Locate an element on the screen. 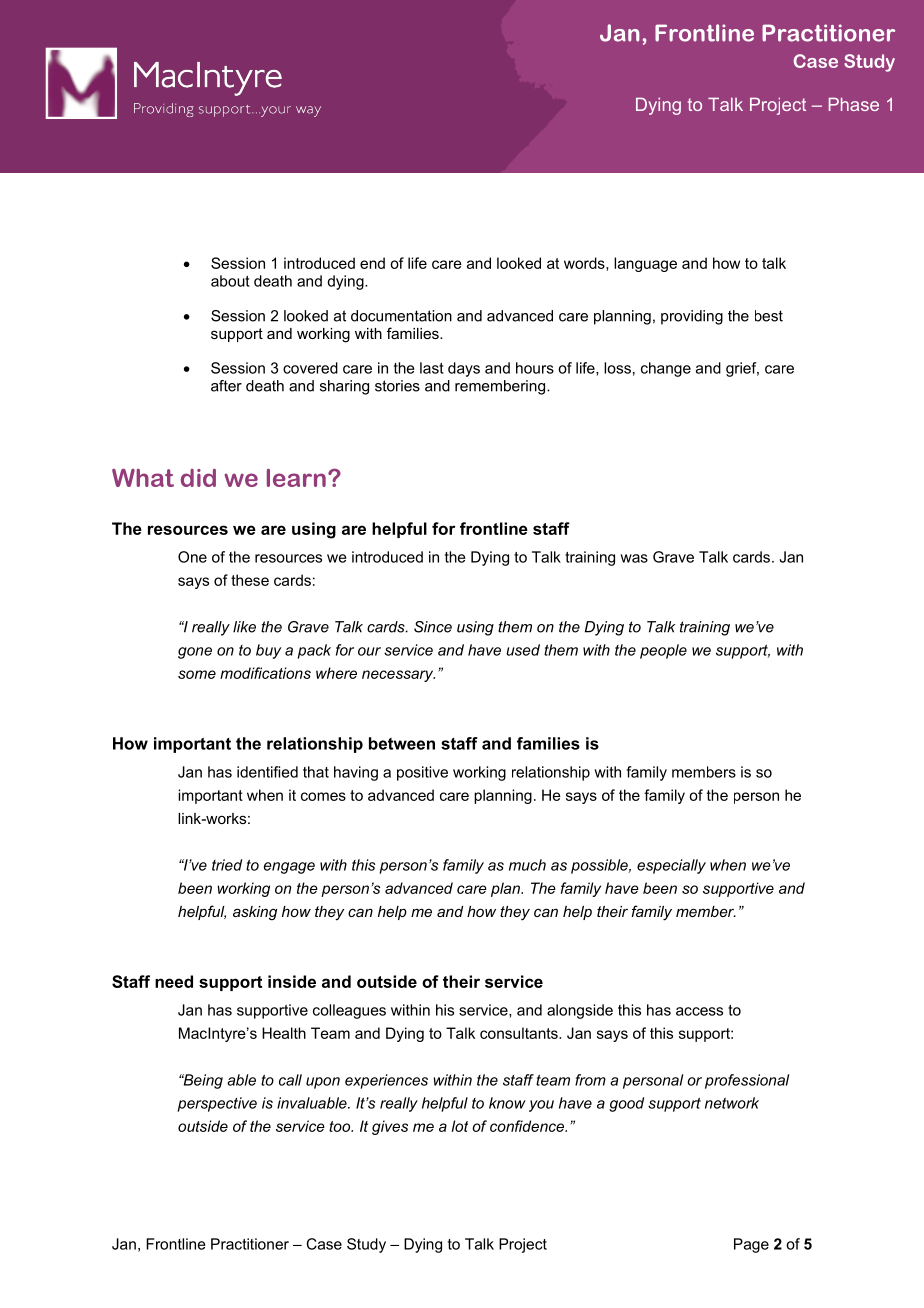  Phase is located at coordinates (854, 104).
